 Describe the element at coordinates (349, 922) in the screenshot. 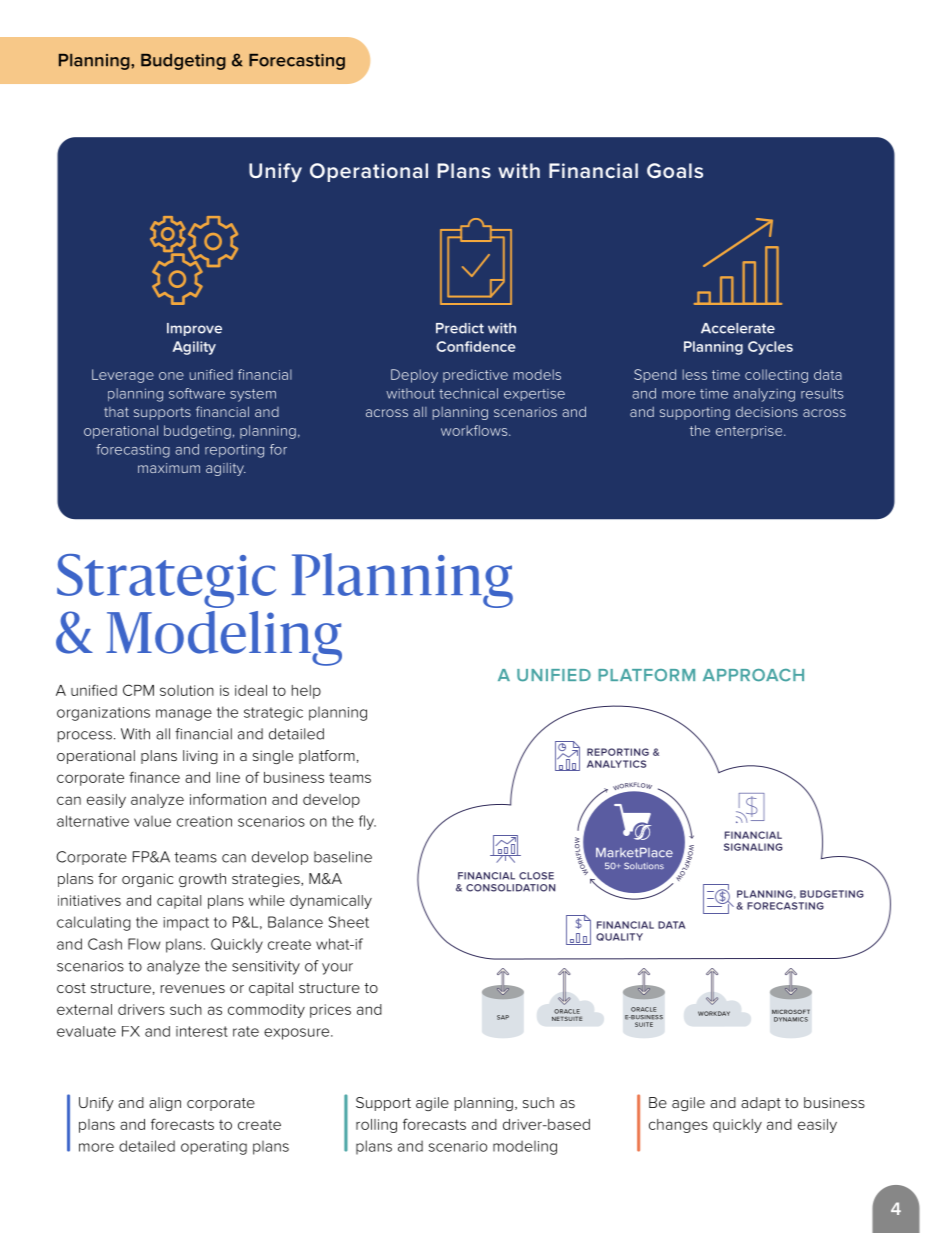

I see `Sheet` at that location.
